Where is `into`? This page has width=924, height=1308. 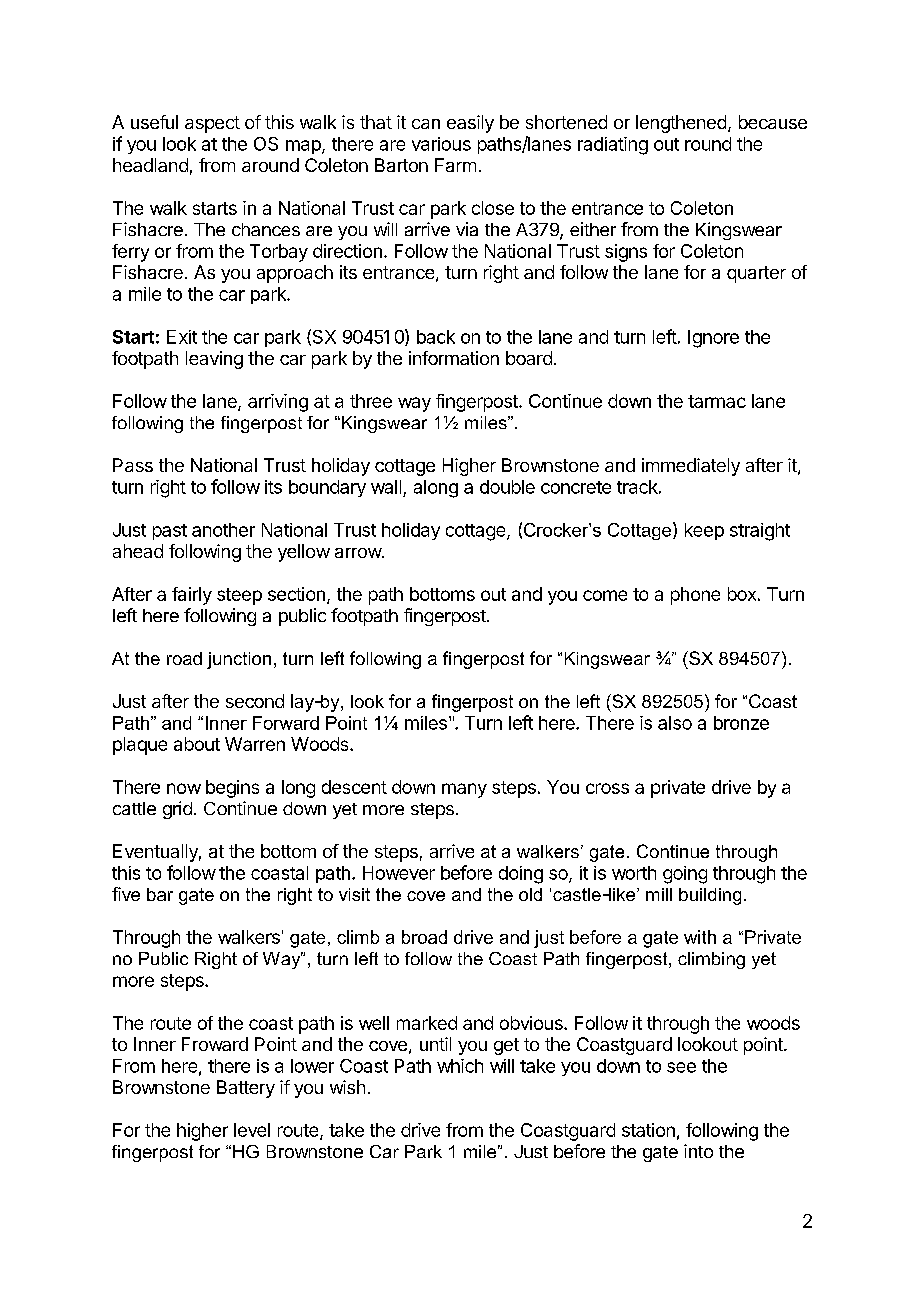
into is located at coordinates (698, 1151).
